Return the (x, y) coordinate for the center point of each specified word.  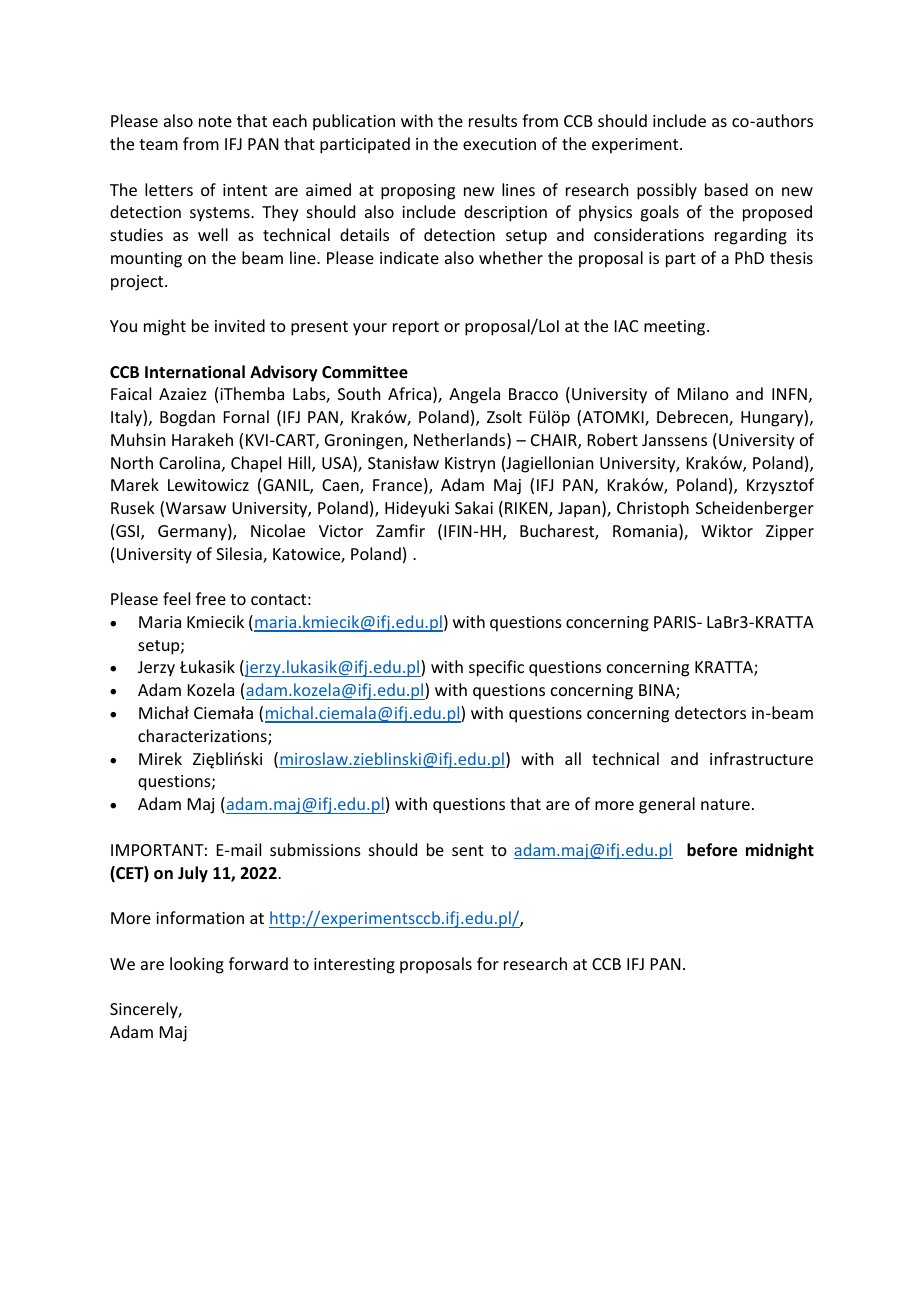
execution (499, 144)
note (215, 121)
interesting (354, 966)
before (712, 850)
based (726, 189)
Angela (474, 395)
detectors (710, 712)
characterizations (203, 737)
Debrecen (693, 418)
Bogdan (187, 418)
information (200, 917)
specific (496, 668)
